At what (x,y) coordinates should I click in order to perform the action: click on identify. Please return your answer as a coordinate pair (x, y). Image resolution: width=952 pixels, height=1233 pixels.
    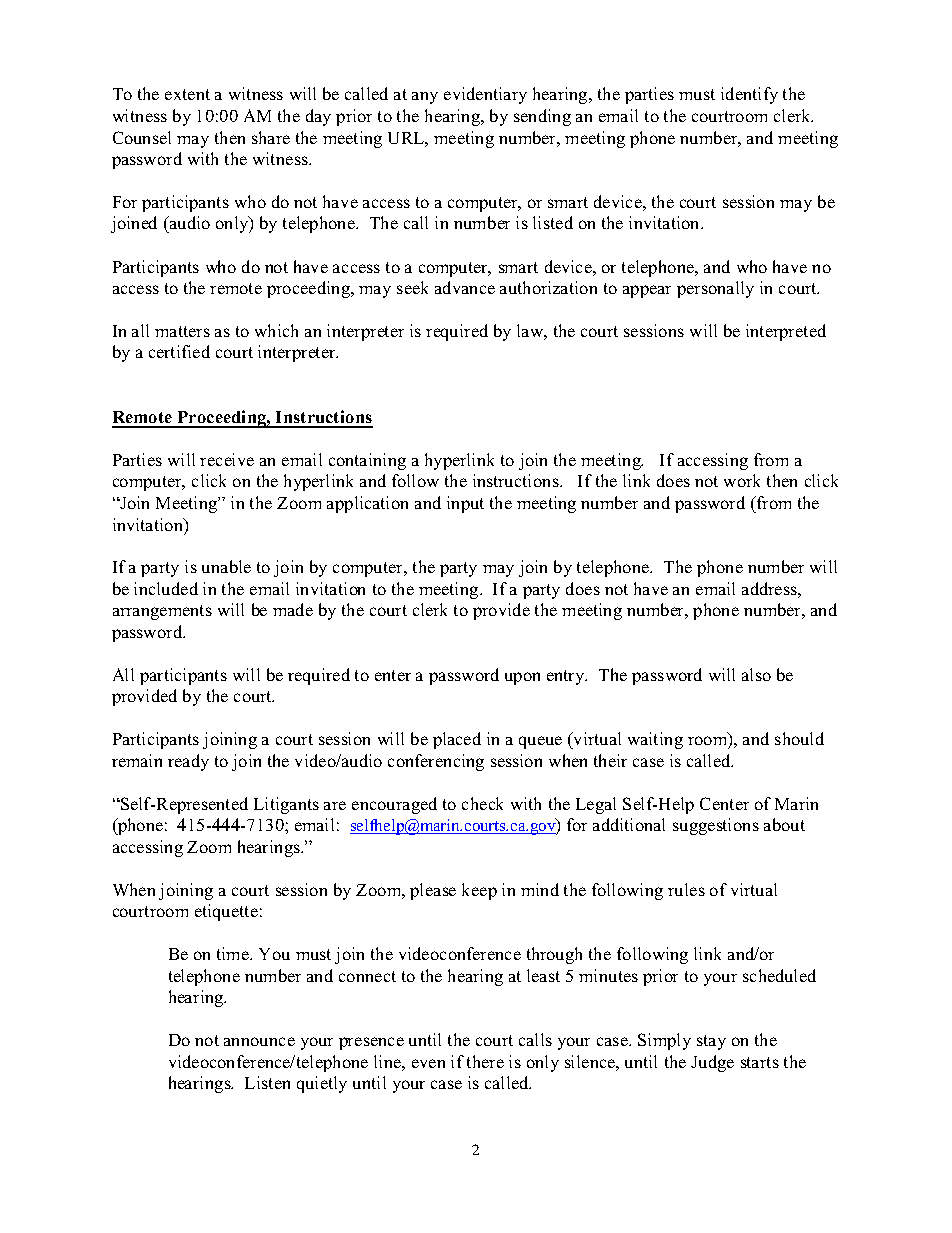
    Looking at the image, I should click on (749, 95).
